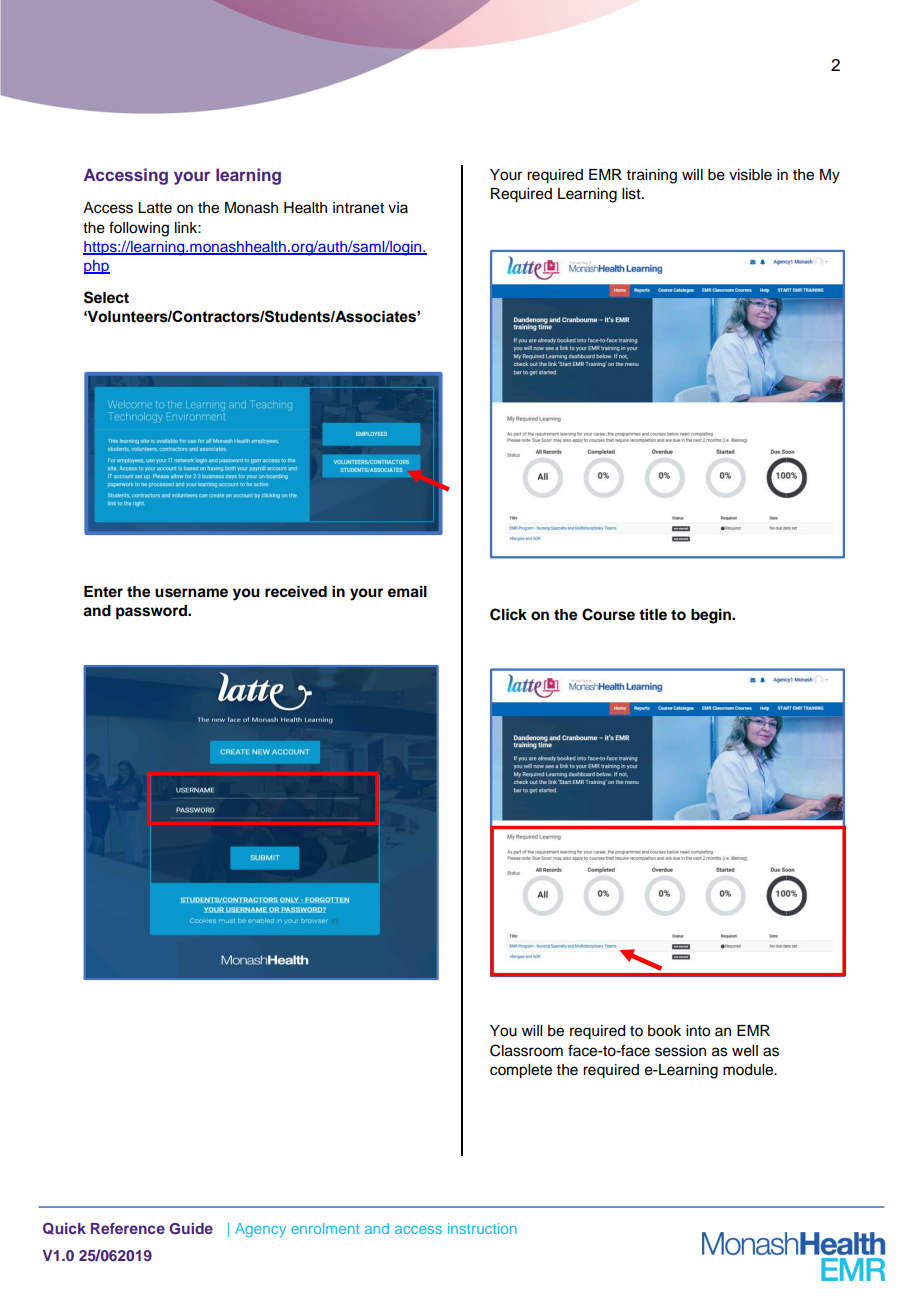 The height and width of the screenshot is (1308, 924). I want to click on title, so click(653, 614).
